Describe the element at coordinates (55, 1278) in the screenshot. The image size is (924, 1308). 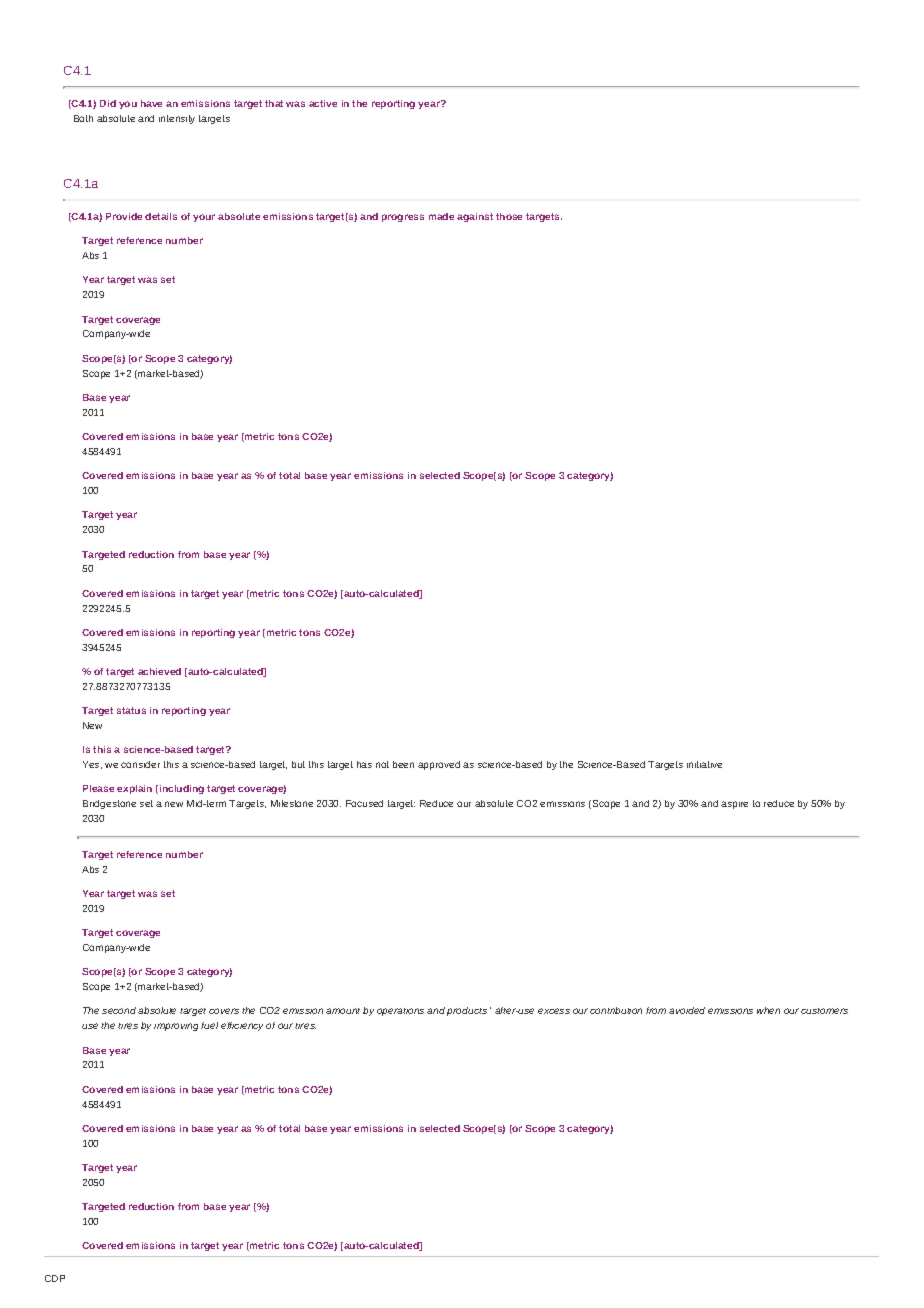
I see `CDP` at that location.
